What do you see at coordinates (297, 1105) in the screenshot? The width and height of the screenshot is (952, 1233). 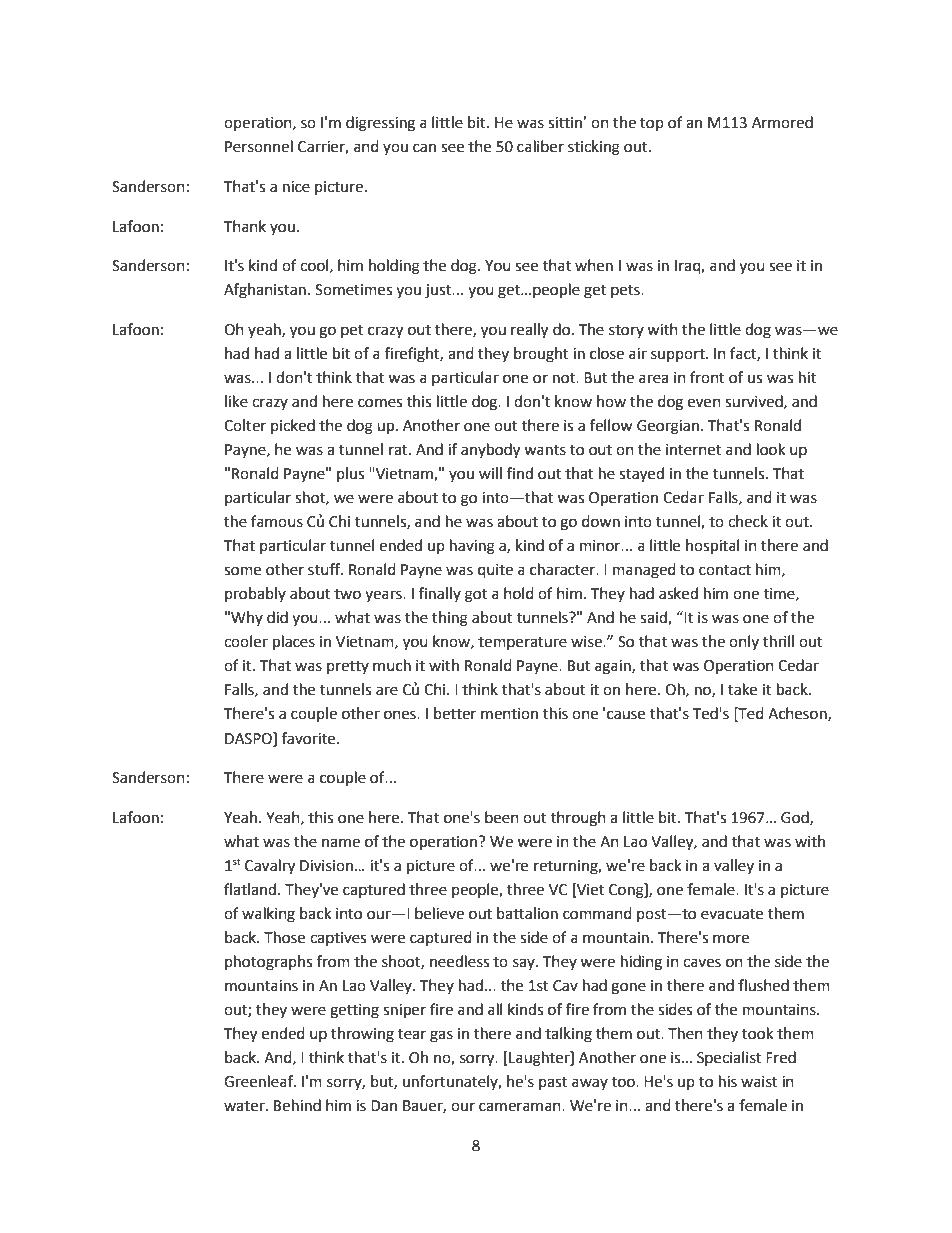 I see `Behind` at bounding box center [297, 1105].
